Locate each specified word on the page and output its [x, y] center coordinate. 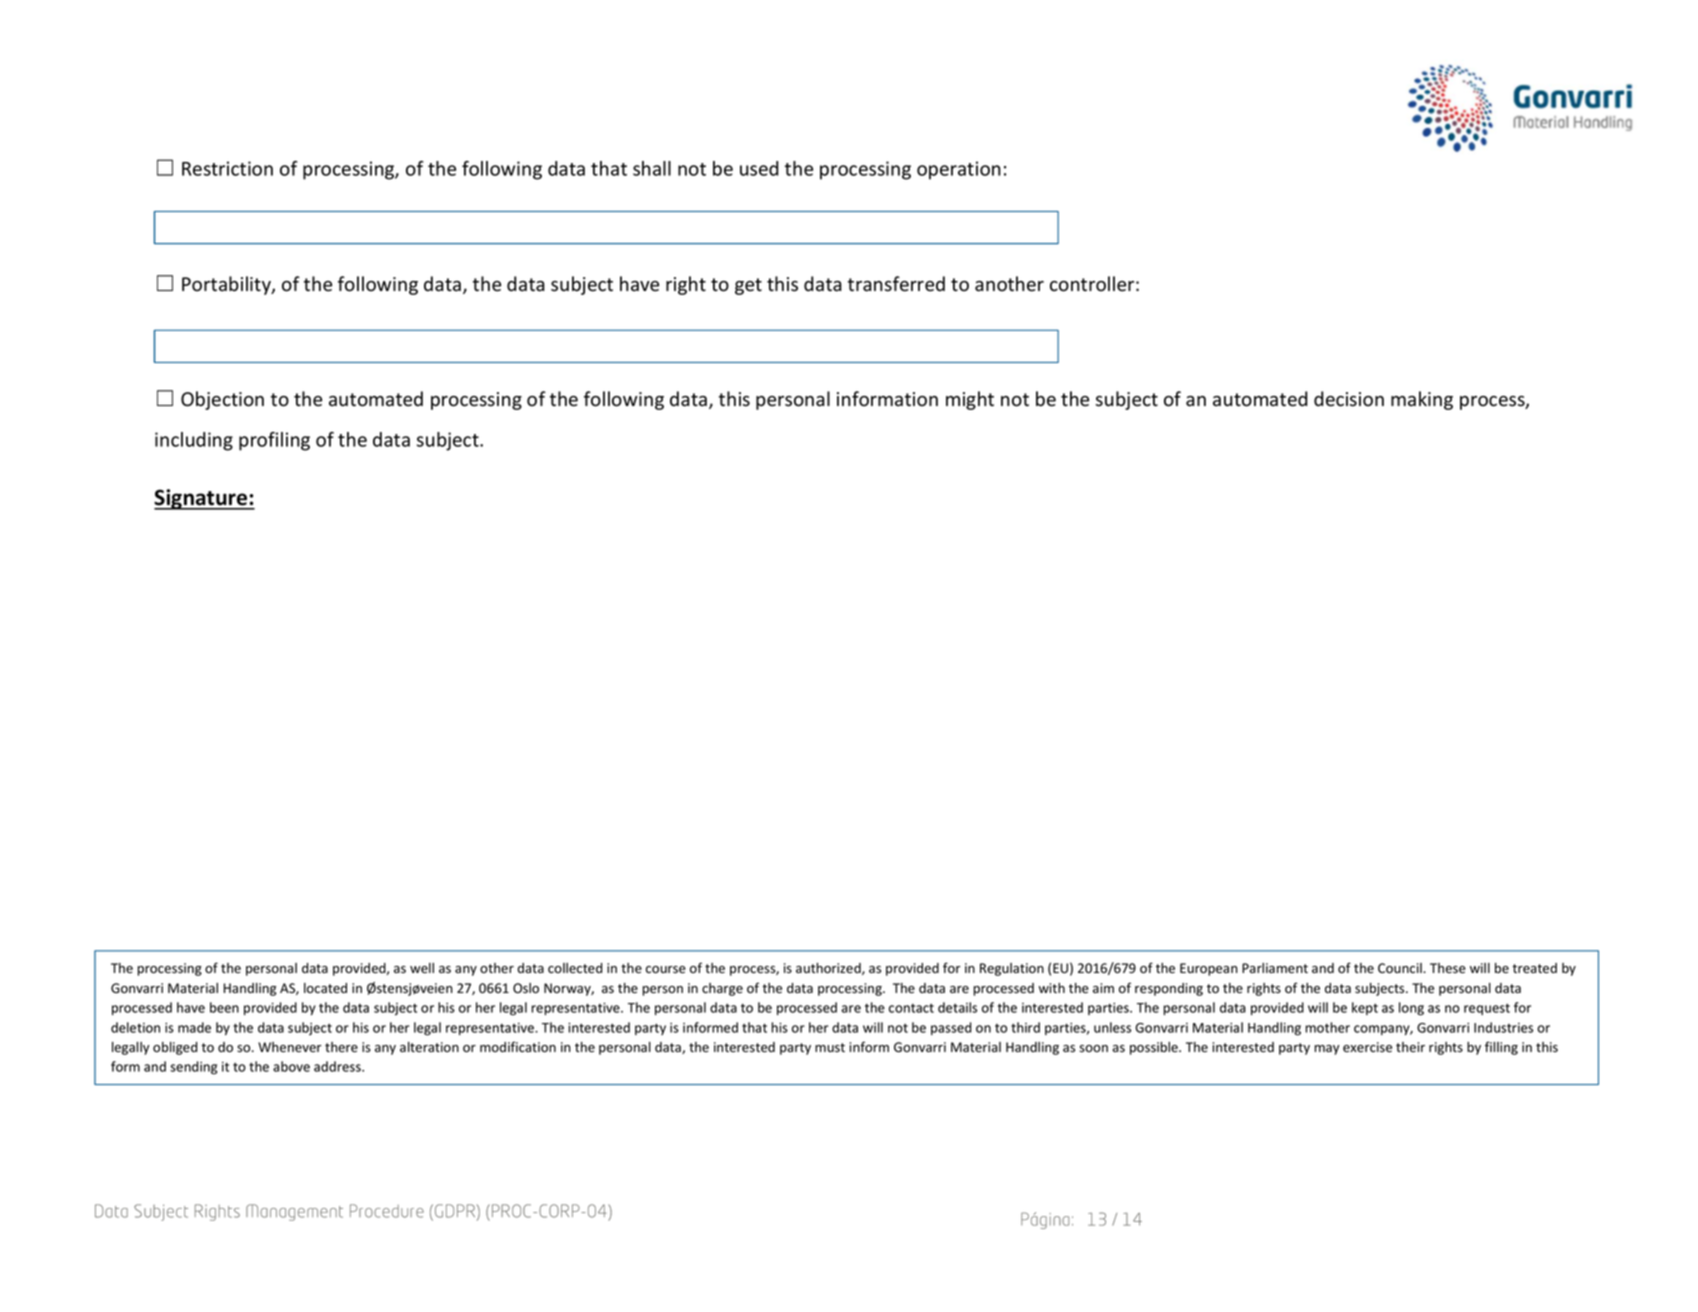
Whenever [290, 1047]
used [759, 168]
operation [959, 170]
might [970, 400]
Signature [202, 499]
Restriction [227, 168]
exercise [1367, 1047]
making [1422, 400]
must [830, 1047]
